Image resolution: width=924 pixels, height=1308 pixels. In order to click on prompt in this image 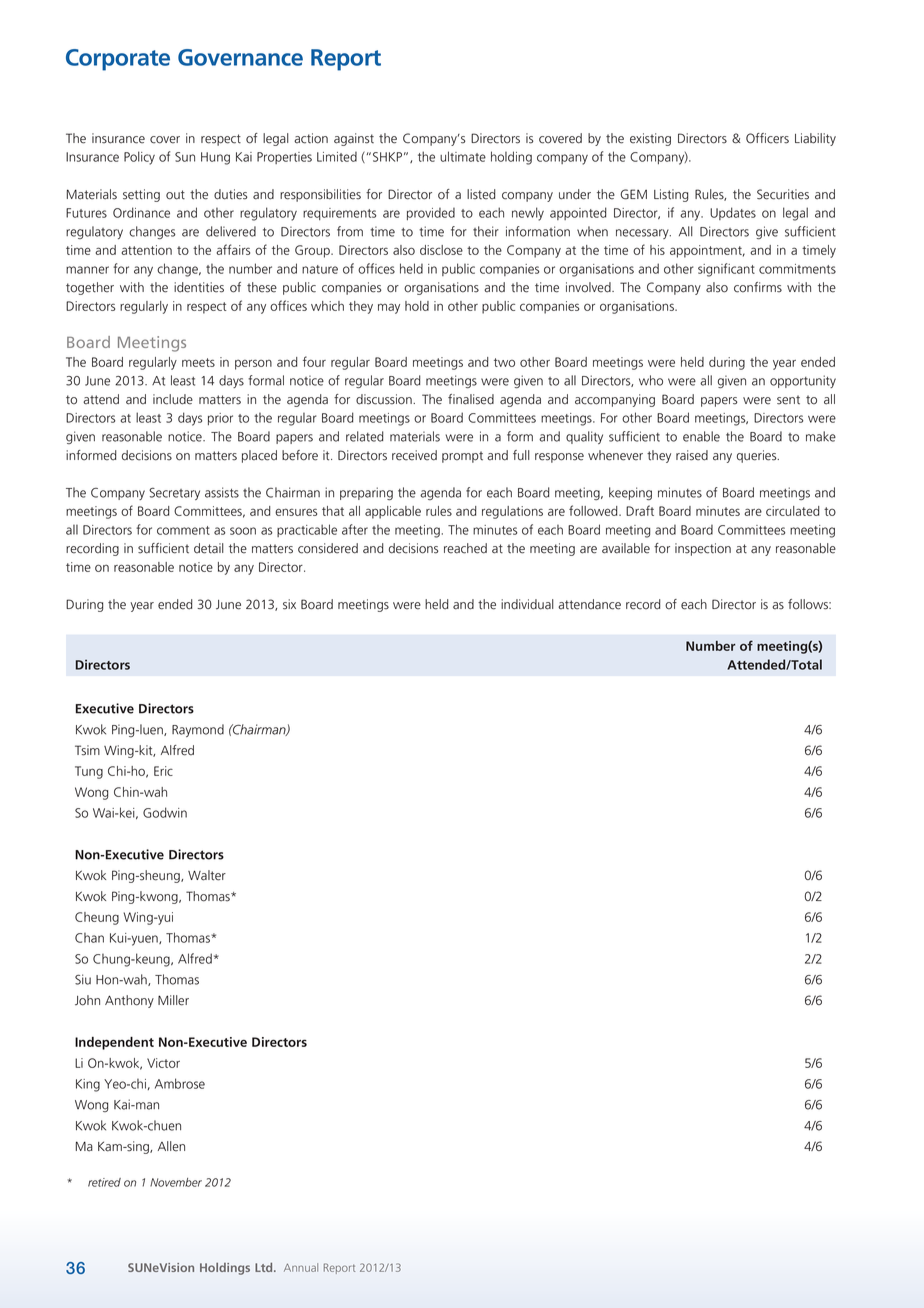, I will do `click(462, 457)`.
